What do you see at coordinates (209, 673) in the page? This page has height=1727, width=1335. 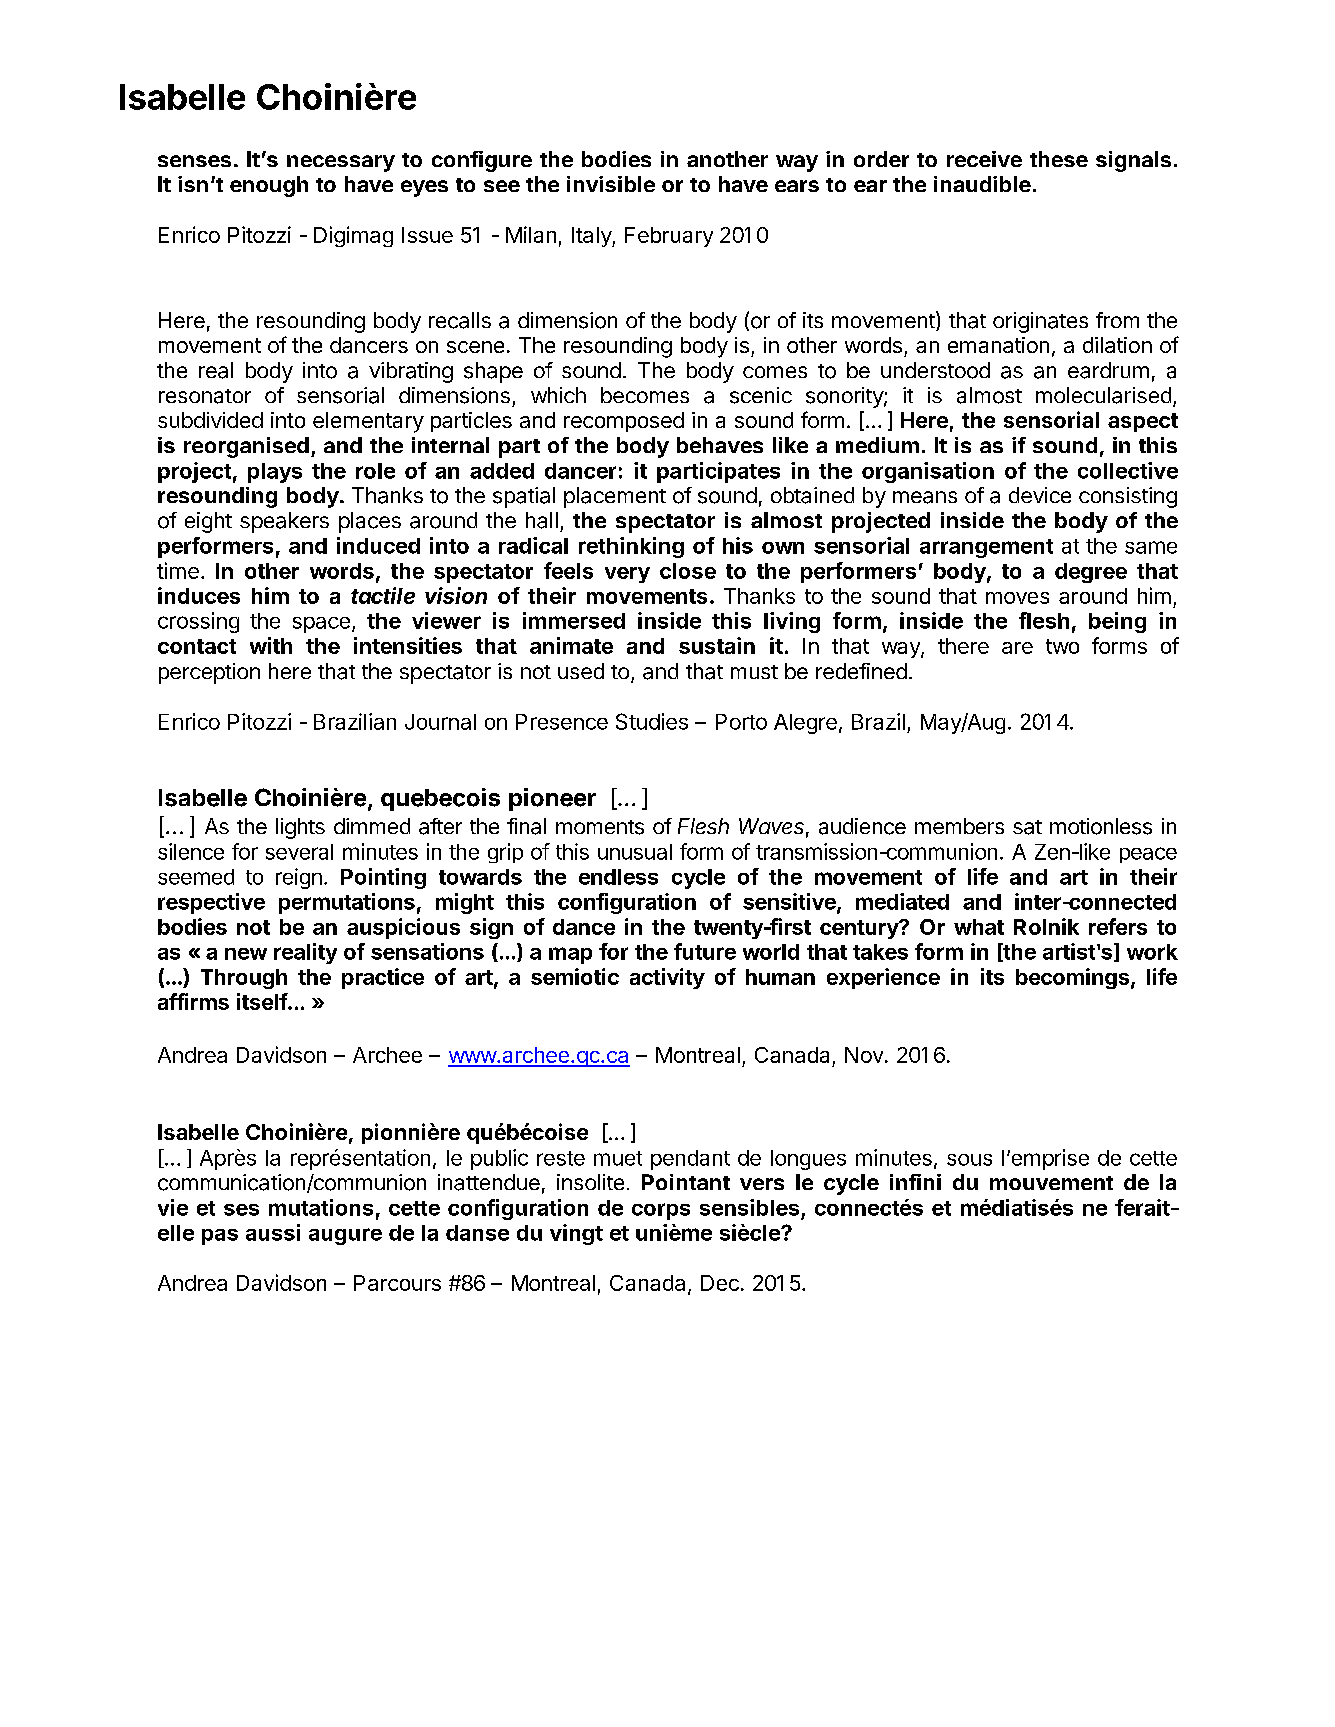 I see `perception` at bounding box center [209, 673].
